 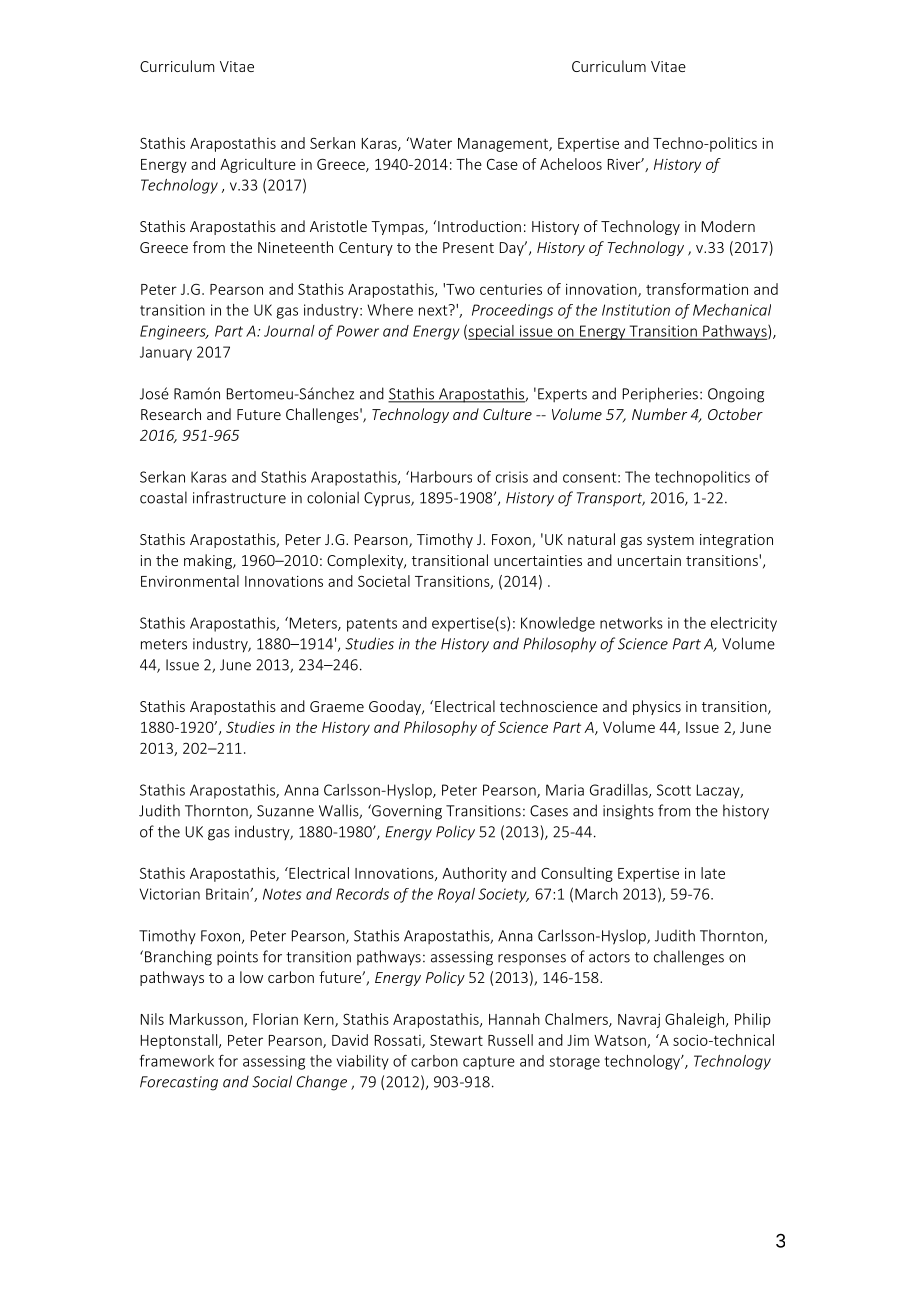 What do you see at coordinates (177, 1060) in the image?
I see `framework` at bounding box center [177, 1060].
